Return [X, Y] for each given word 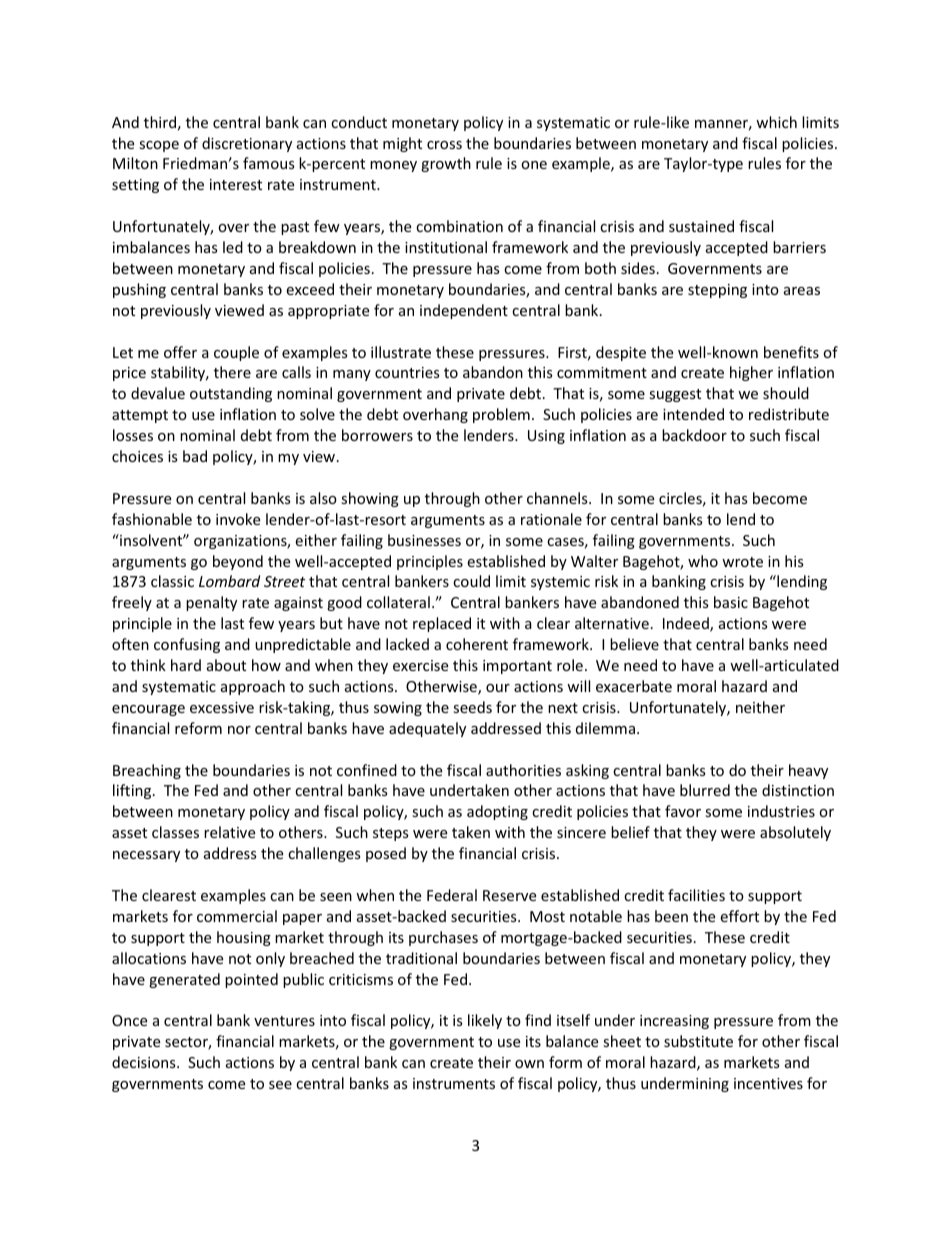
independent [464, 311]
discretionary [247, 144]
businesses [424, 540]
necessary [146, 856]
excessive [222, 707]
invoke [238, 519]
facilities [696, 895]
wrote [742, 562]
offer [180, 352]
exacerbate [634, 686]
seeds [472, 707]
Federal [452, 895]
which [776, 122]
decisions [145, 1062]
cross [444, 145]
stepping [717, 291]
